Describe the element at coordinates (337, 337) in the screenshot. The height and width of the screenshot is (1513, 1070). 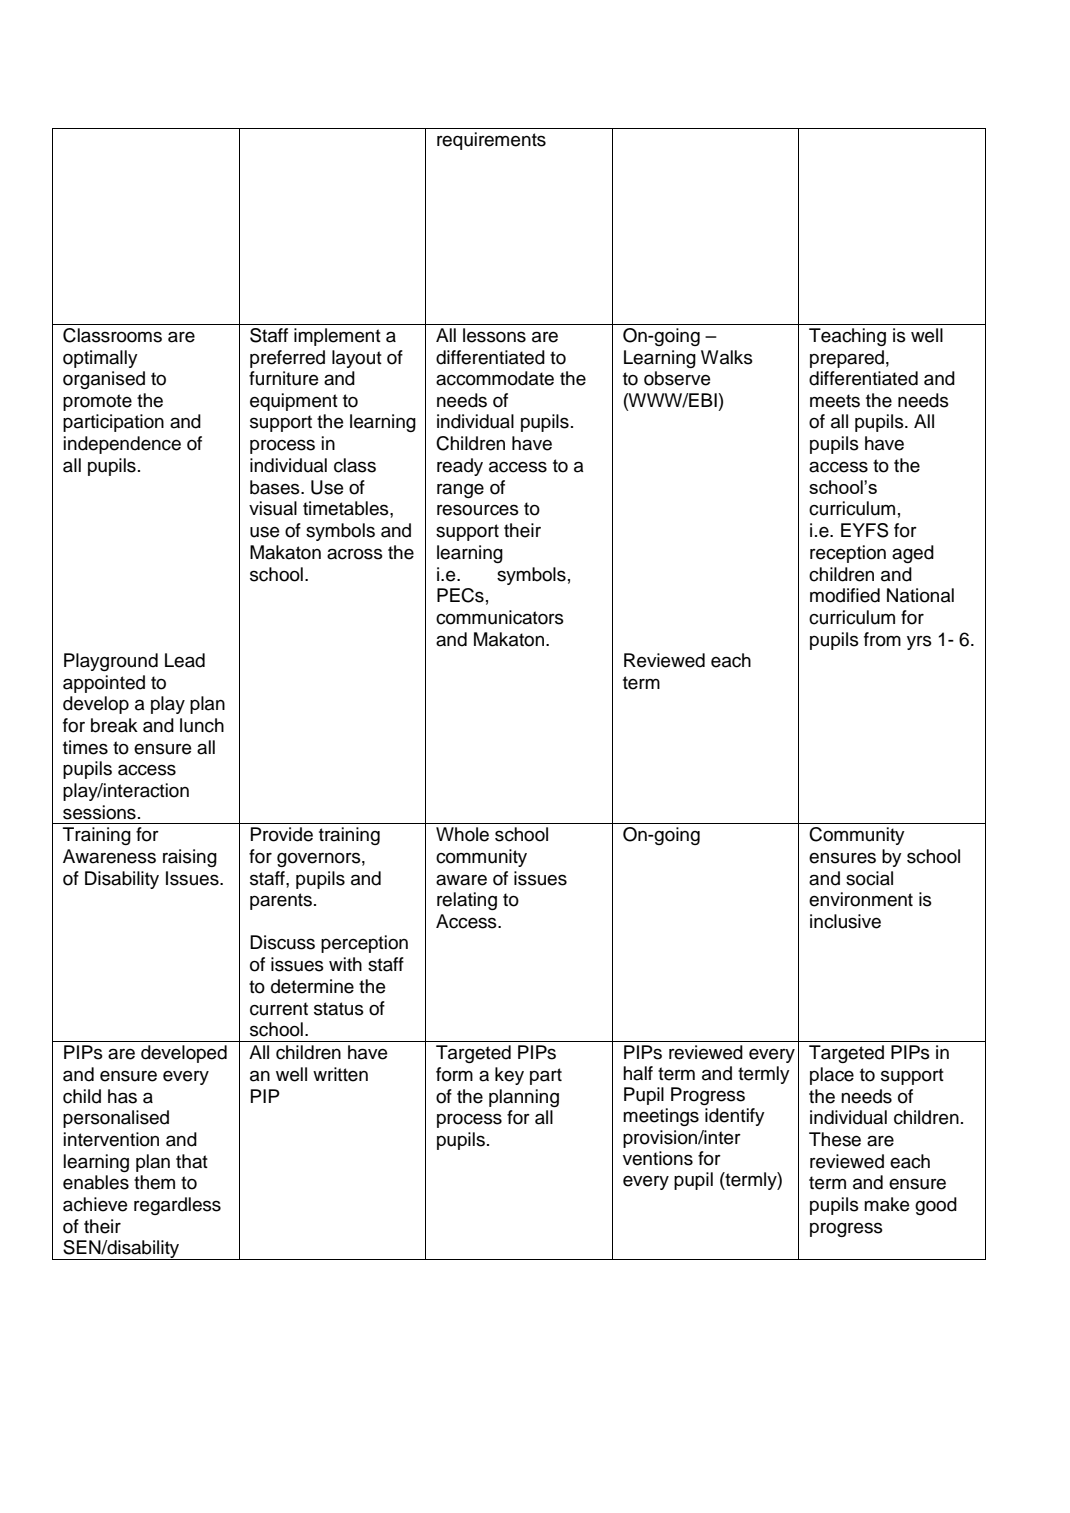
I see `implement` at that location.
